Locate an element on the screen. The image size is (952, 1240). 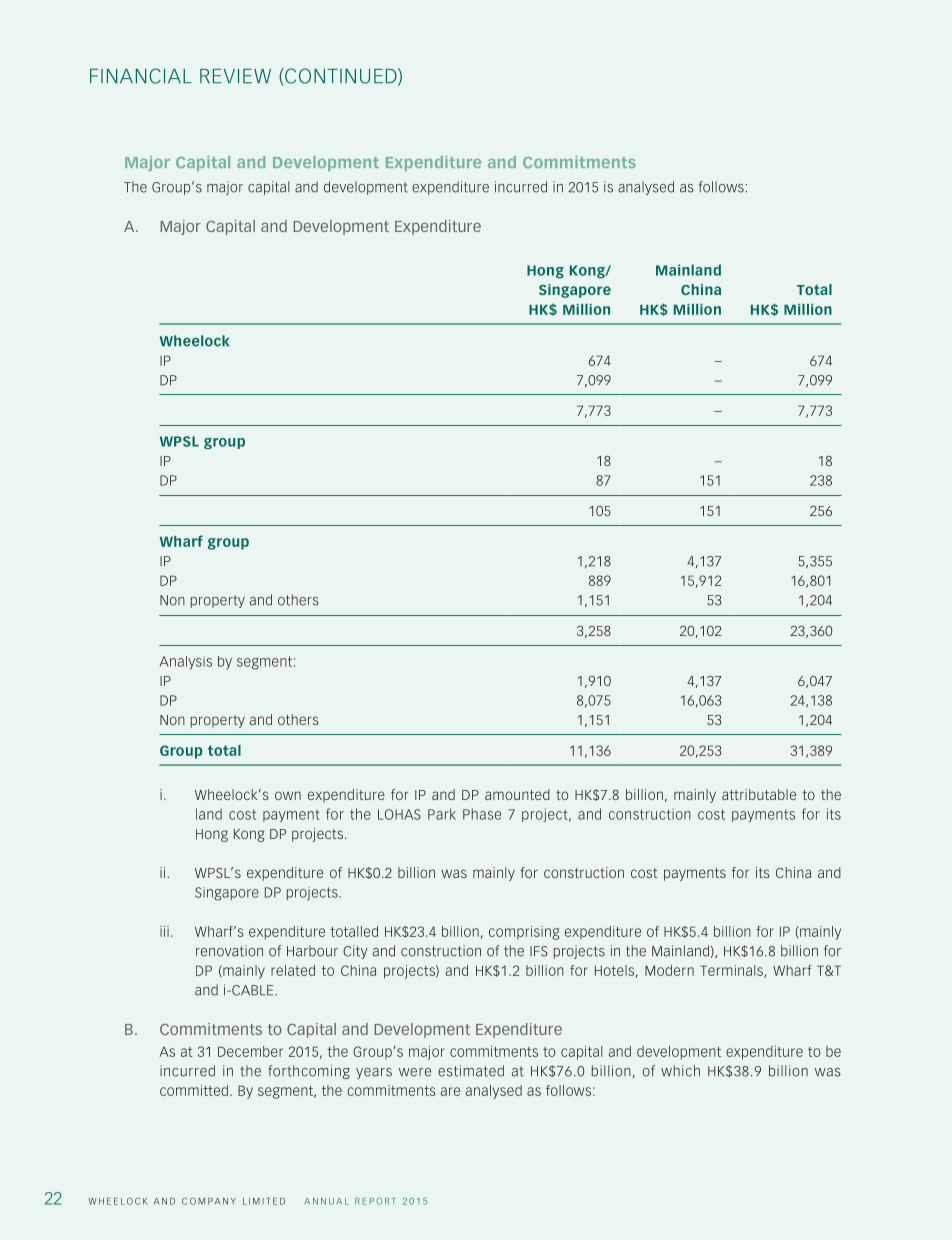
attributable is located at coordinates (759, 794).
